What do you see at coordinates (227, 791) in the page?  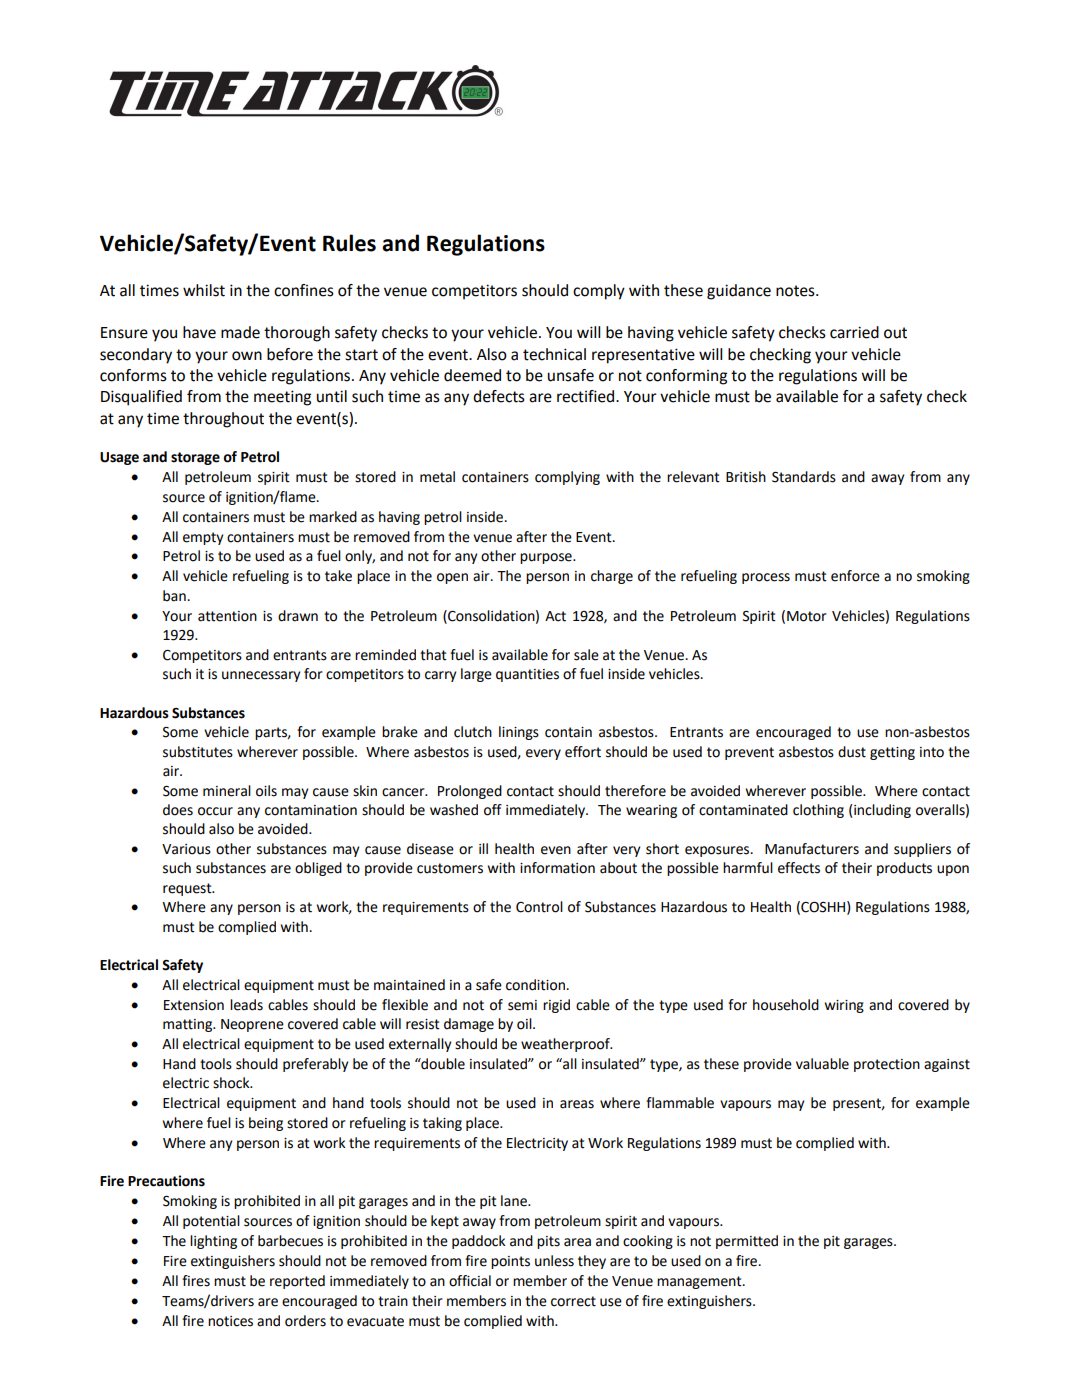 I see `mineral` at bounding box center [227, 791].
